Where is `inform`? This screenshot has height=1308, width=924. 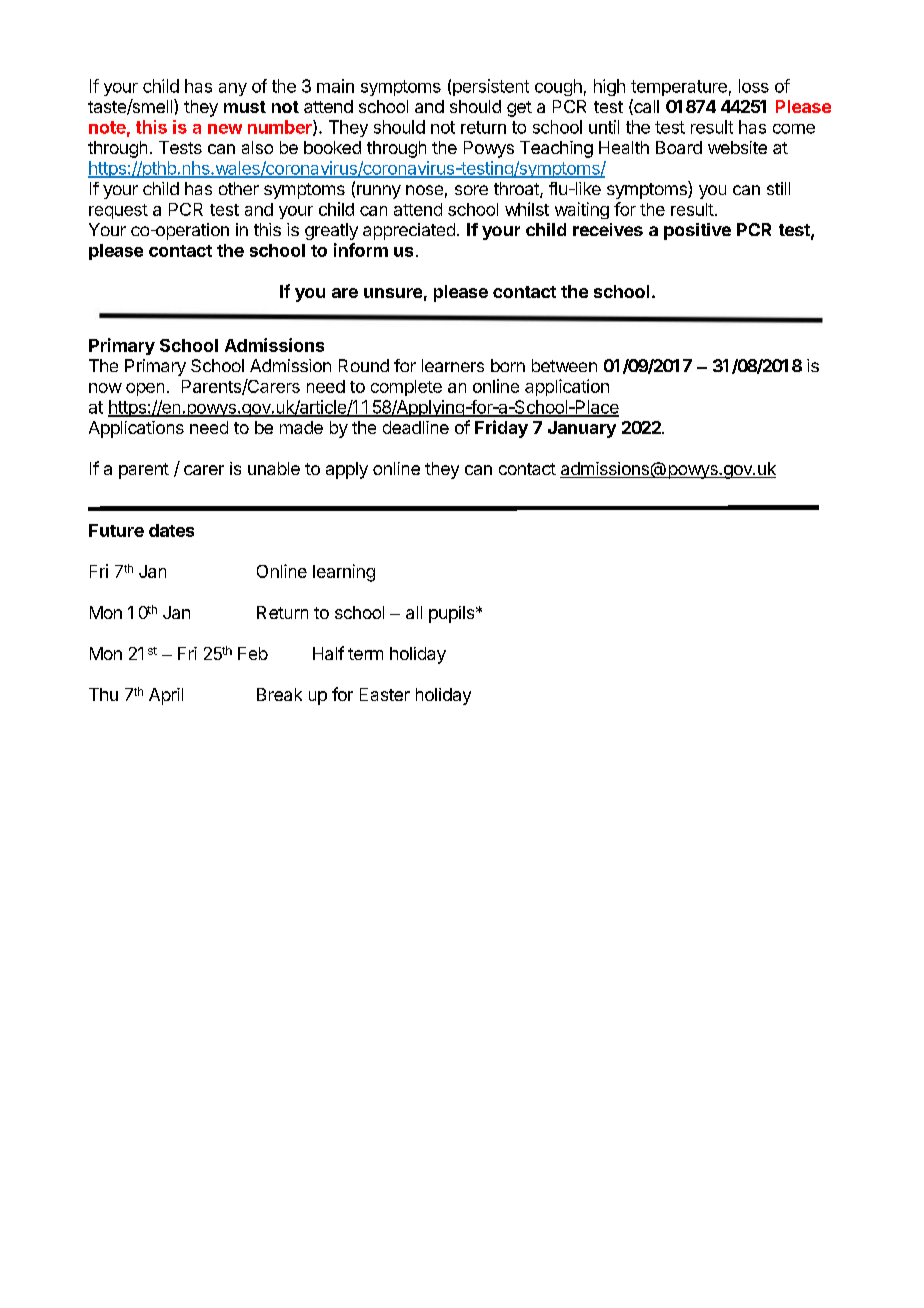
inform is located at coordinates (361, 250).
